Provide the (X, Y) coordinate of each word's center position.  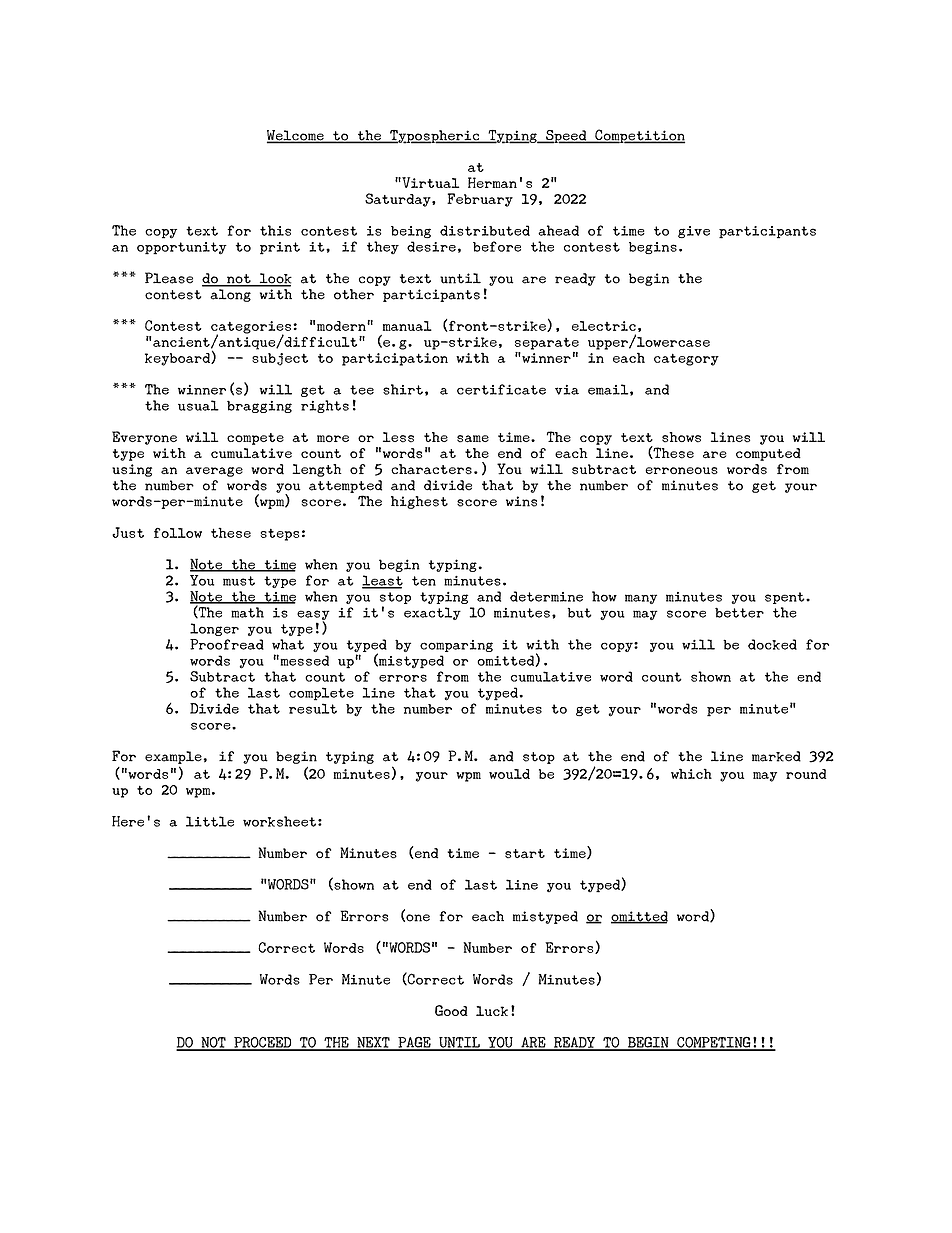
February (480, 200)
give (694, 232)
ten (424, 581)
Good (451, 1010)
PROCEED (263, 1043)
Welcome (296, 136)
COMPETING (714, 1043)
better (739, 612)
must (239, 581)
